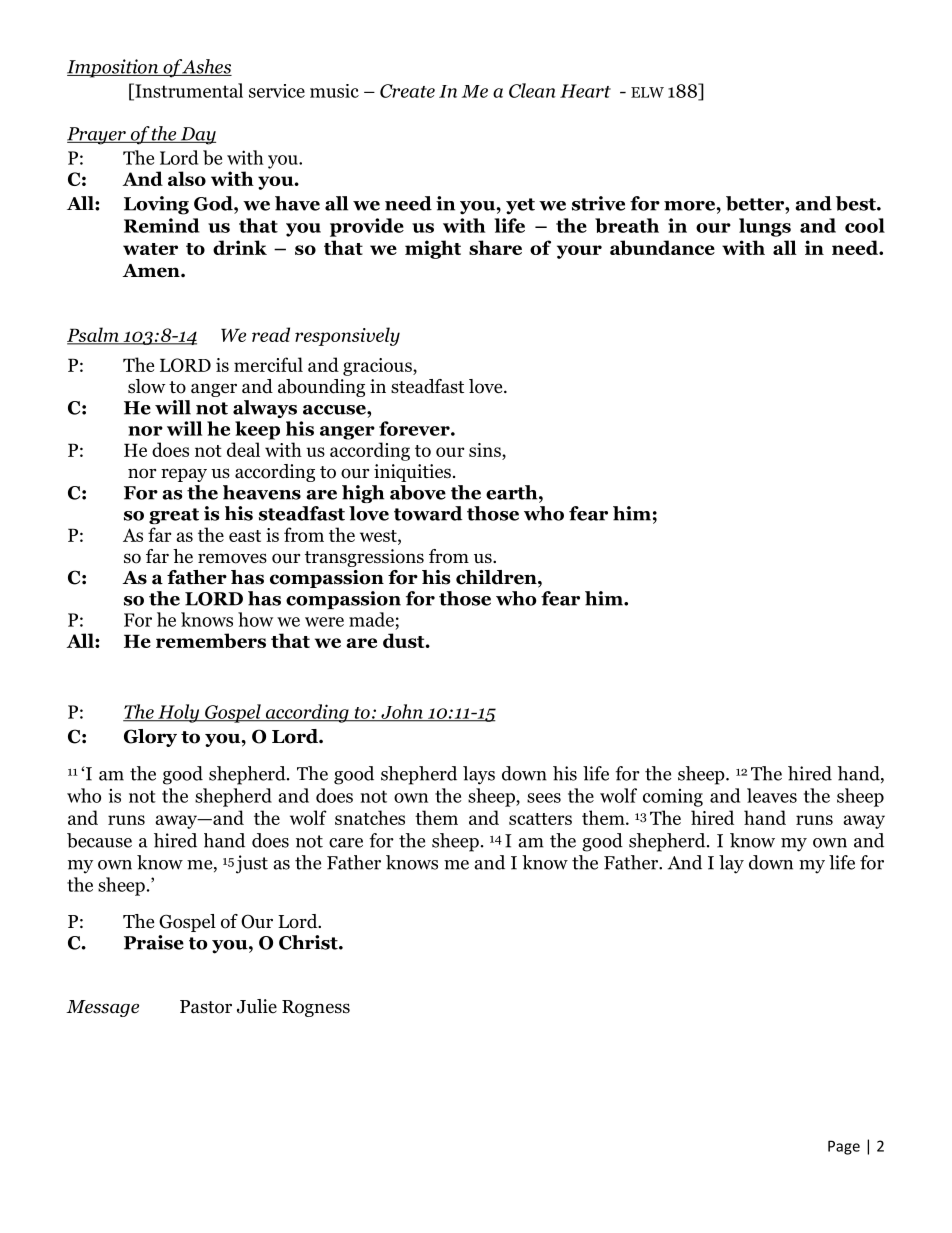  I want to click on toward, so click(428, 513).
